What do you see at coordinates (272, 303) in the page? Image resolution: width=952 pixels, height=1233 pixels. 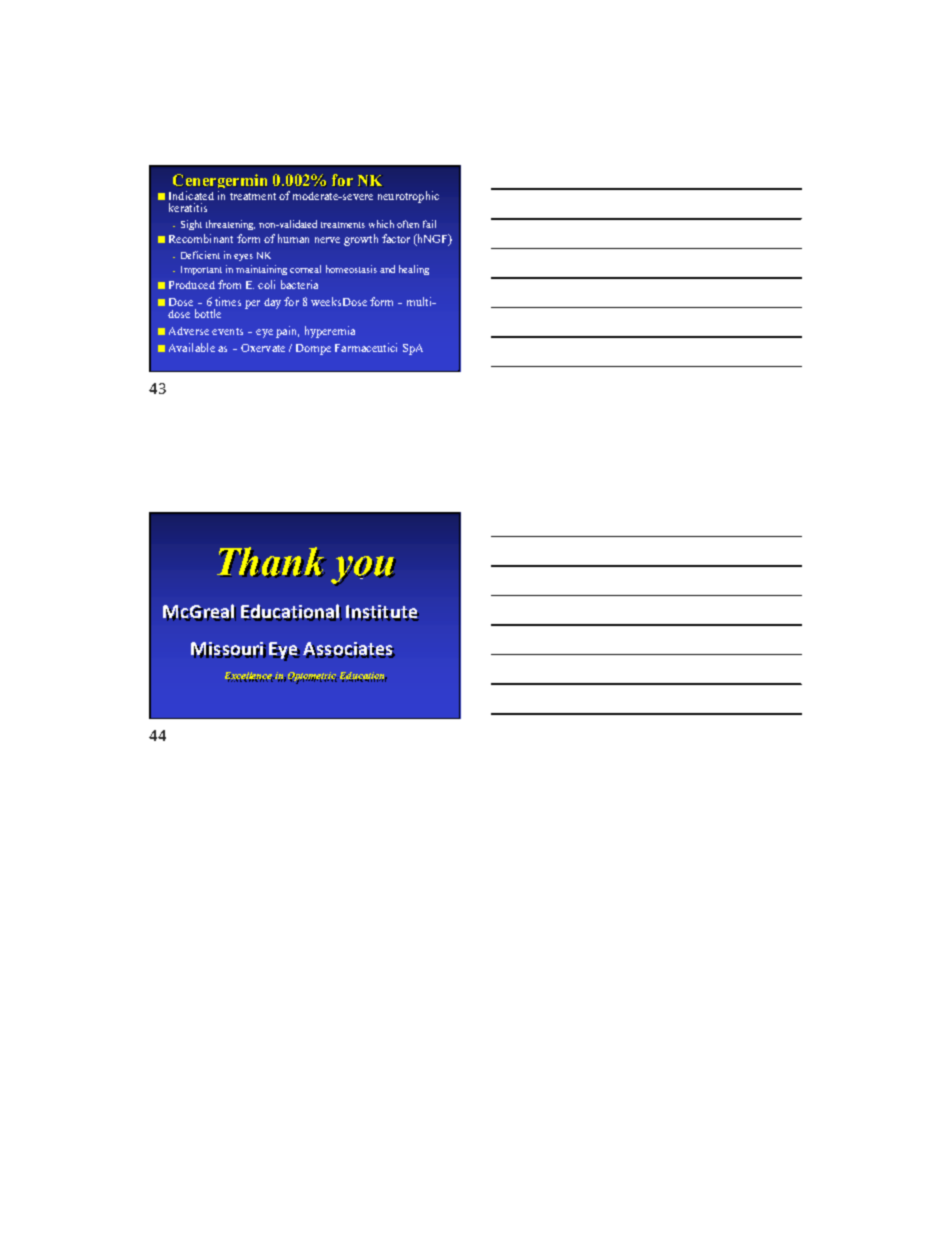 I see `day` at bounding box center [272, 303].
